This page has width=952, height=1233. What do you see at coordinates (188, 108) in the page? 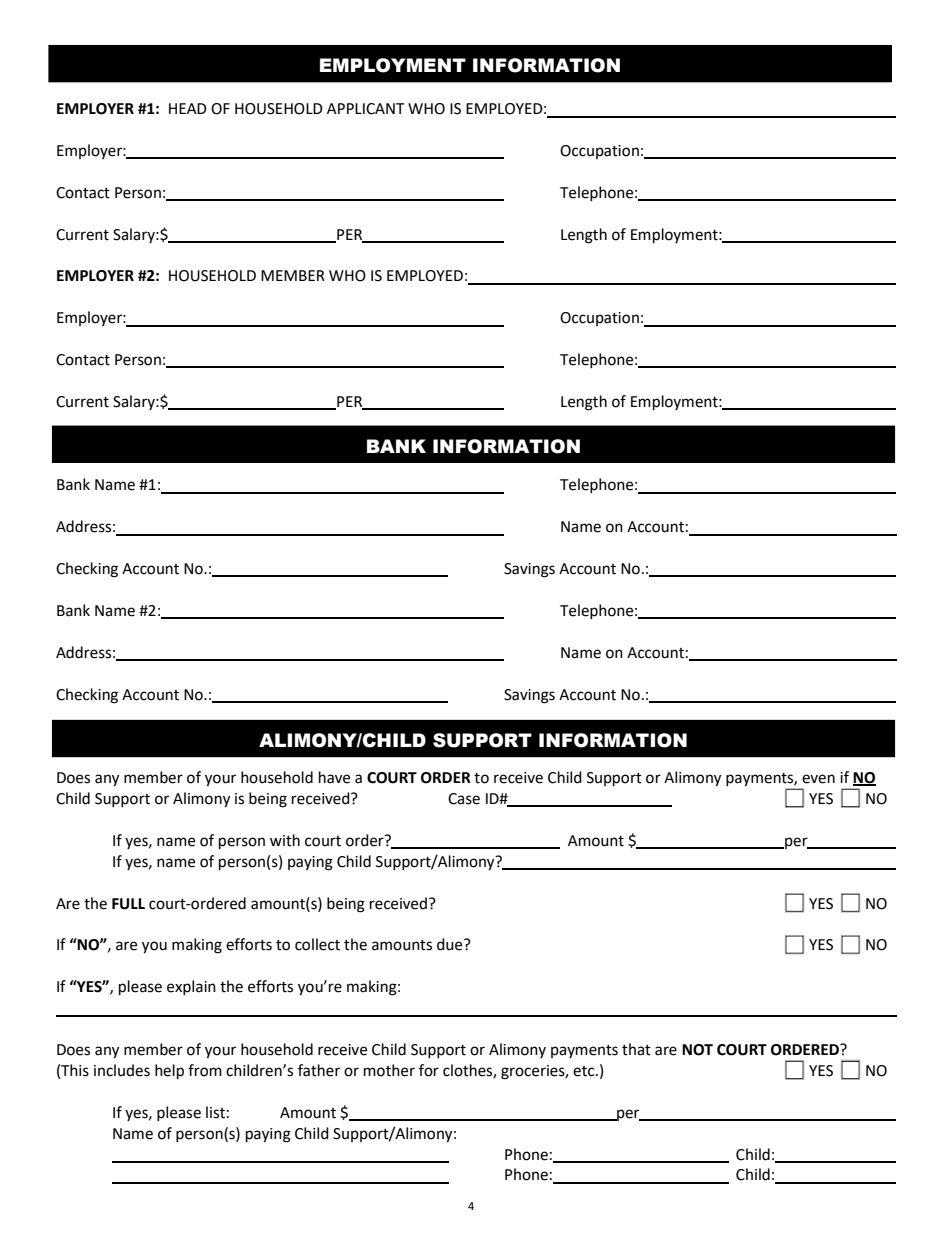
I see `HEAD` at bounding box center [188, 108].
